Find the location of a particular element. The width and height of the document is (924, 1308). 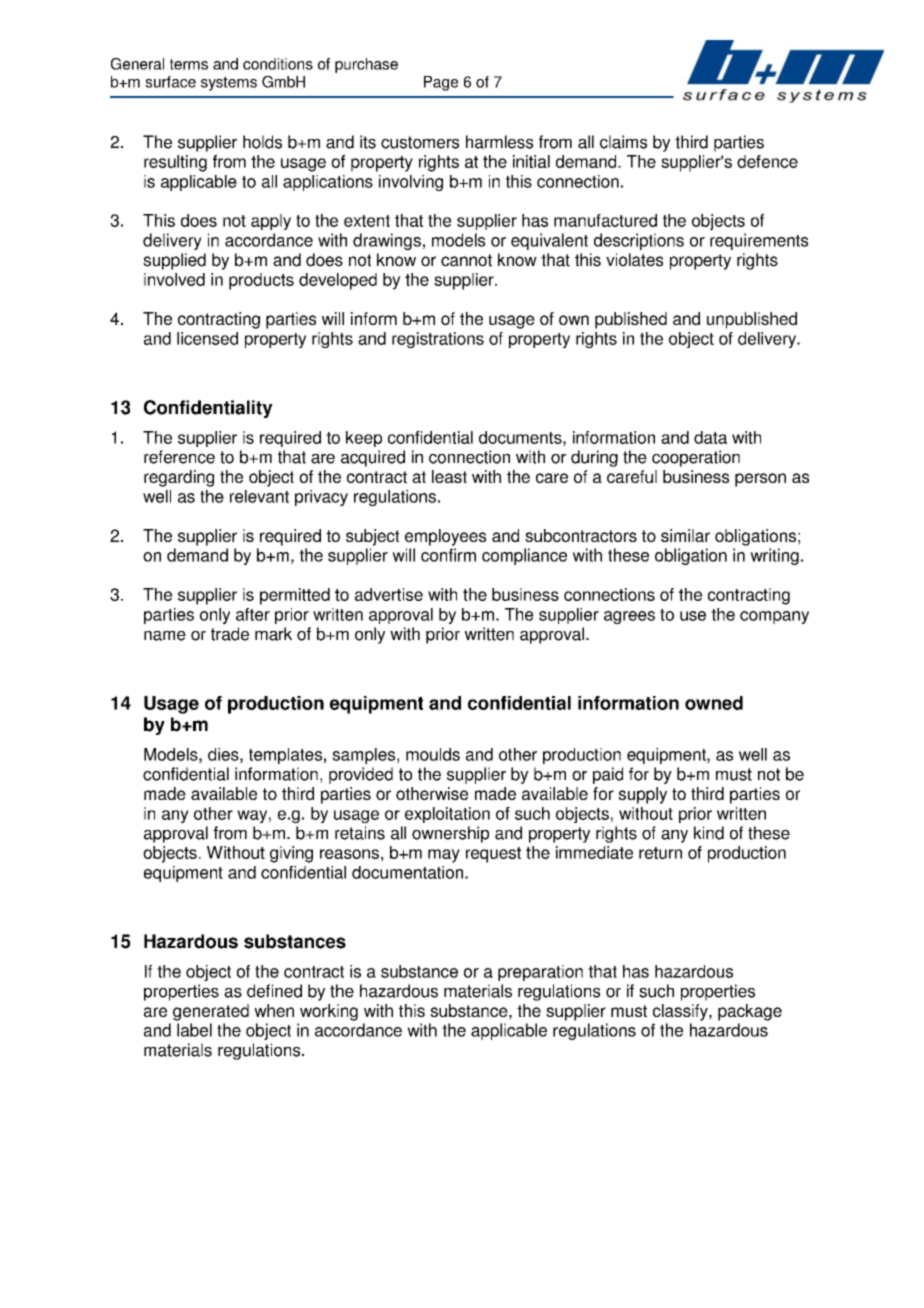

generated is located at coordinates (211, 1012).
